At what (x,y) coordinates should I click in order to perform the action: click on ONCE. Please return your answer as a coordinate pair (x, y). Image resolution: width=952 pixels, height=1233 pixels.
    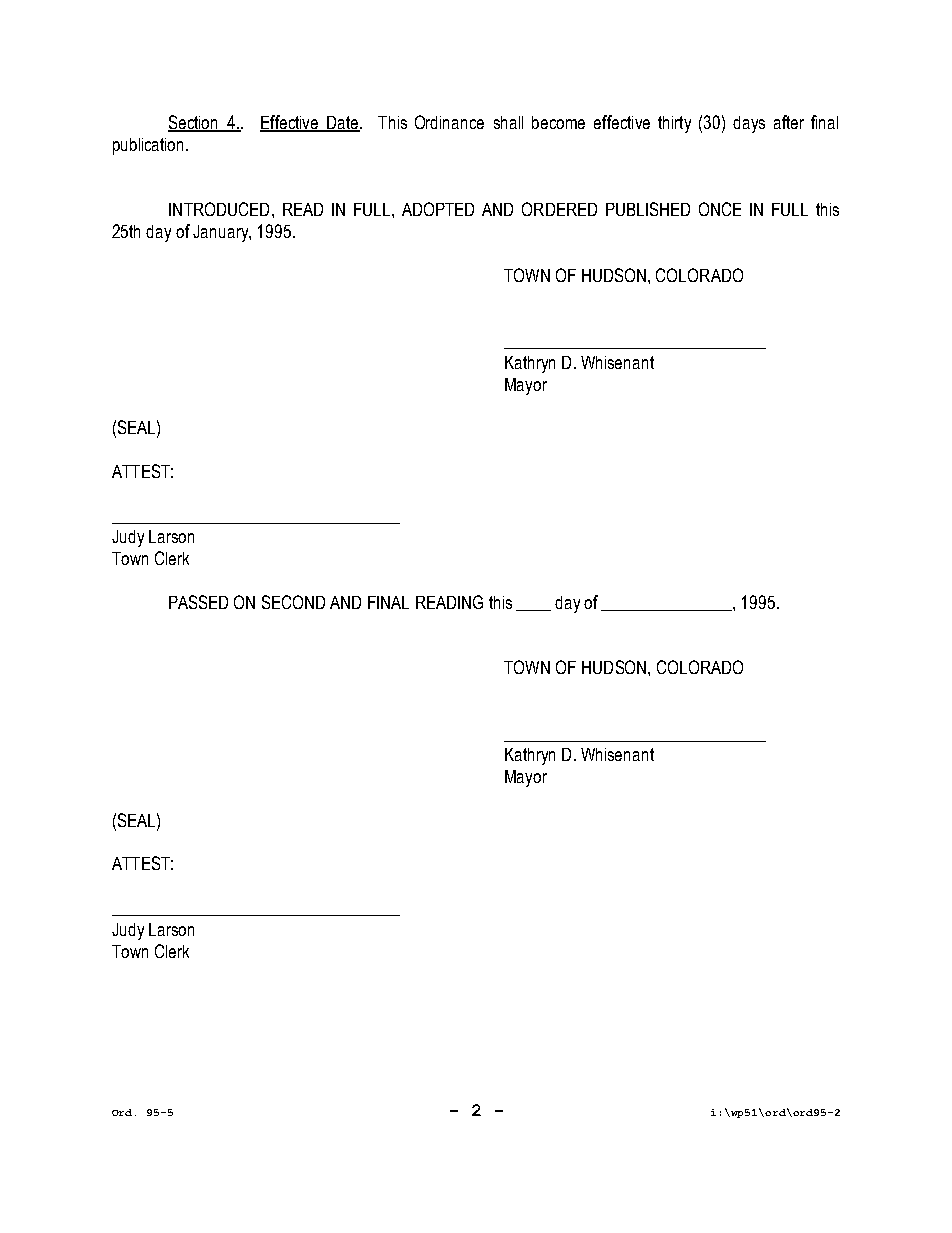
    Looking at the image, I should click on (720, 209).
